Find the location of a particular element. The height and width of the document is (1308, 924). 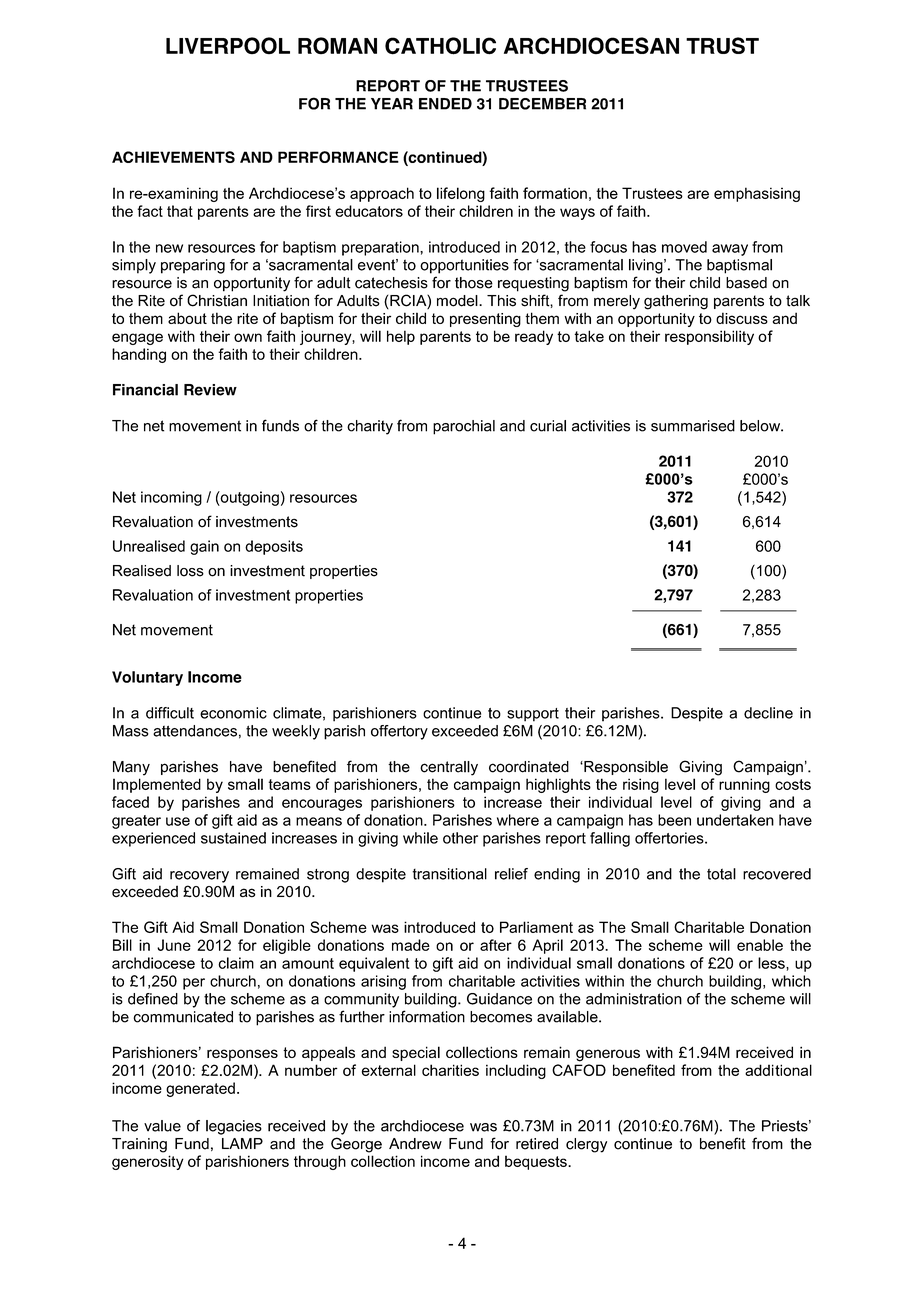

ENDED is located at coordinates (445, 104).
